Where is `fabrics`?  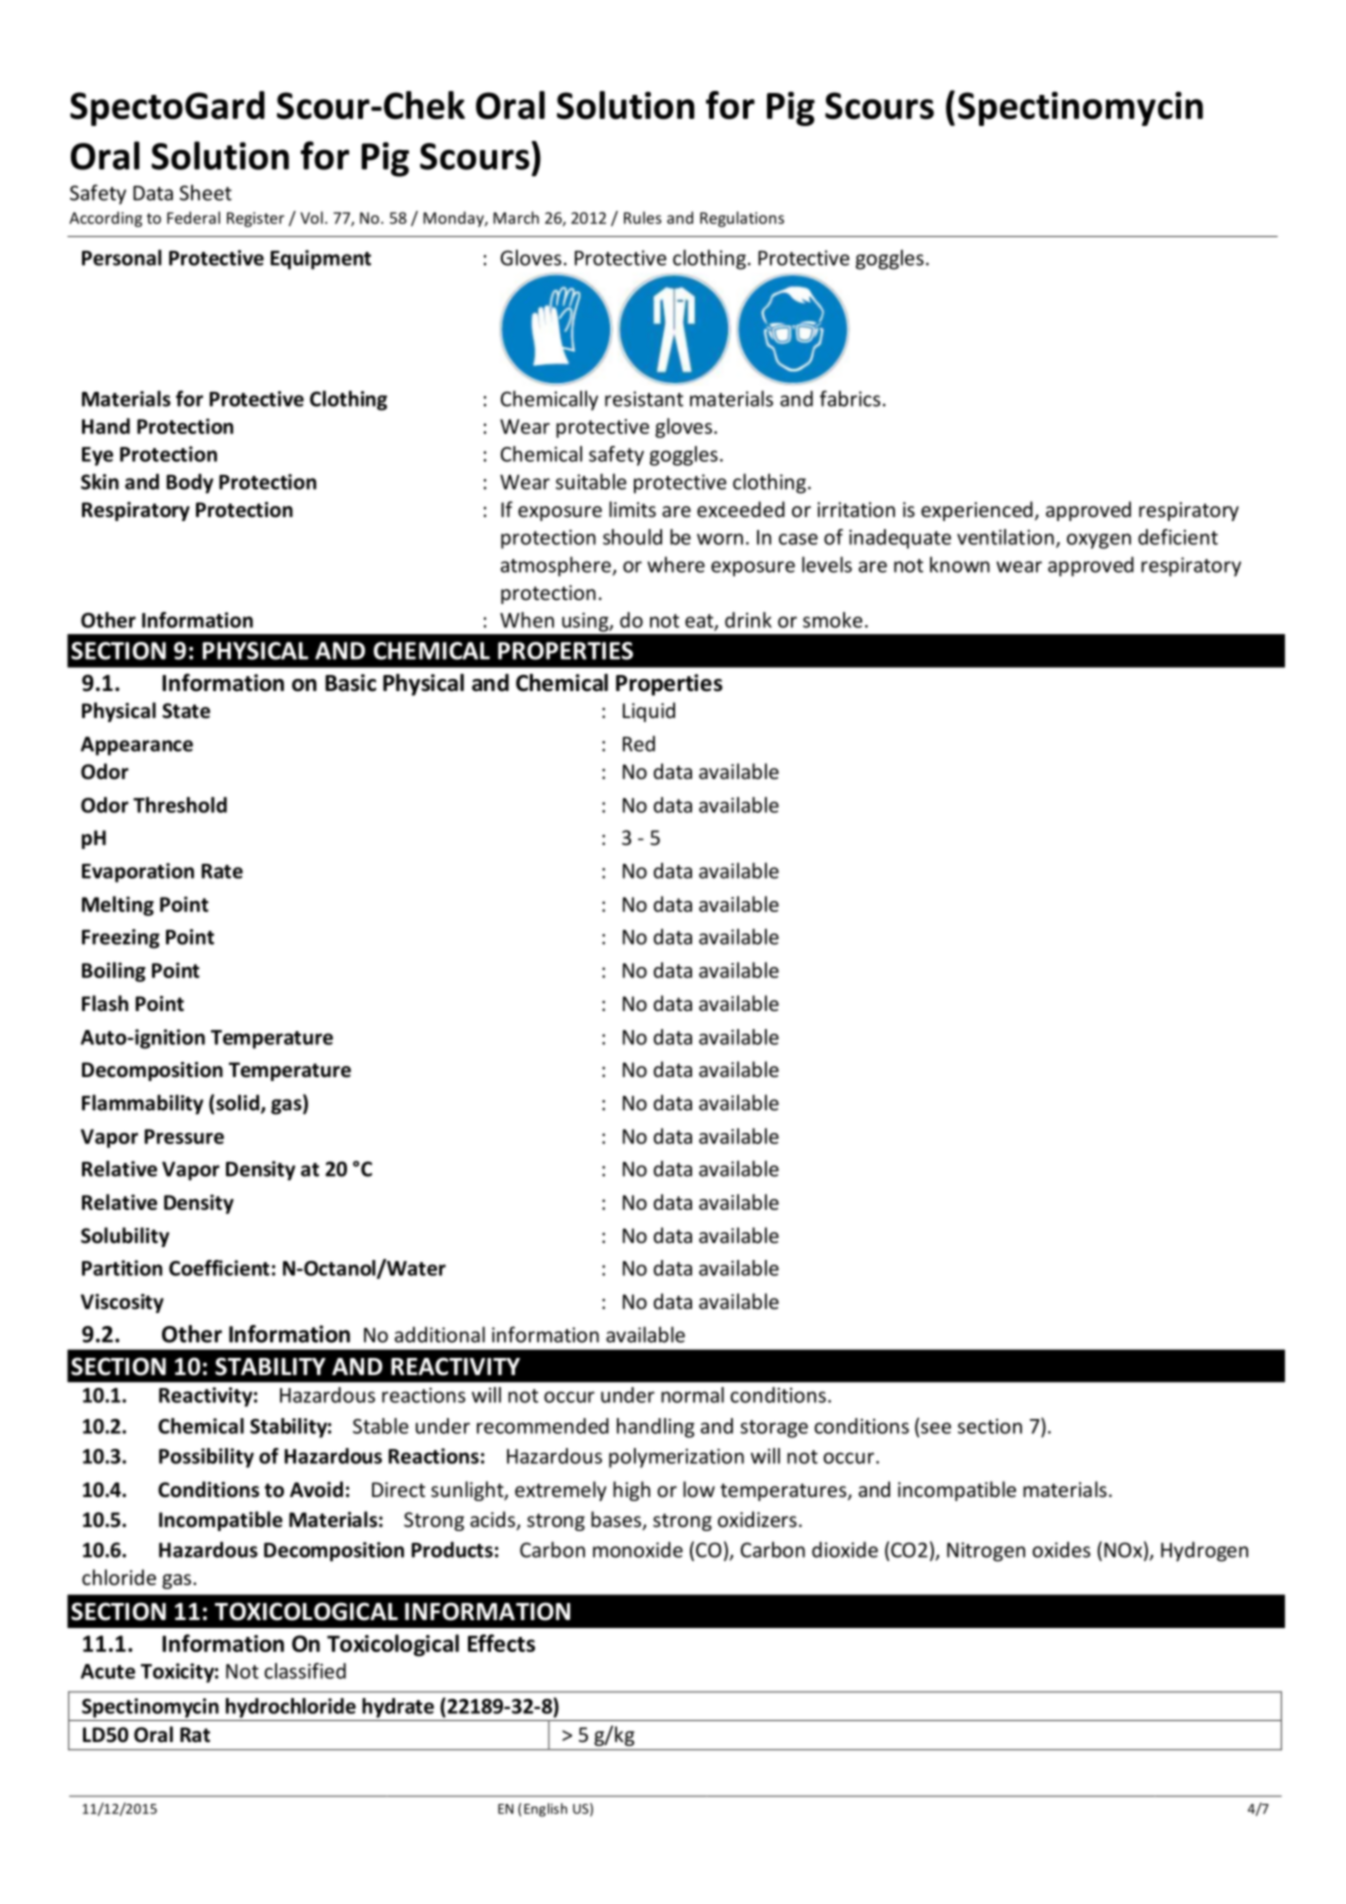 fabrics is located at coordinates (850, 398).
